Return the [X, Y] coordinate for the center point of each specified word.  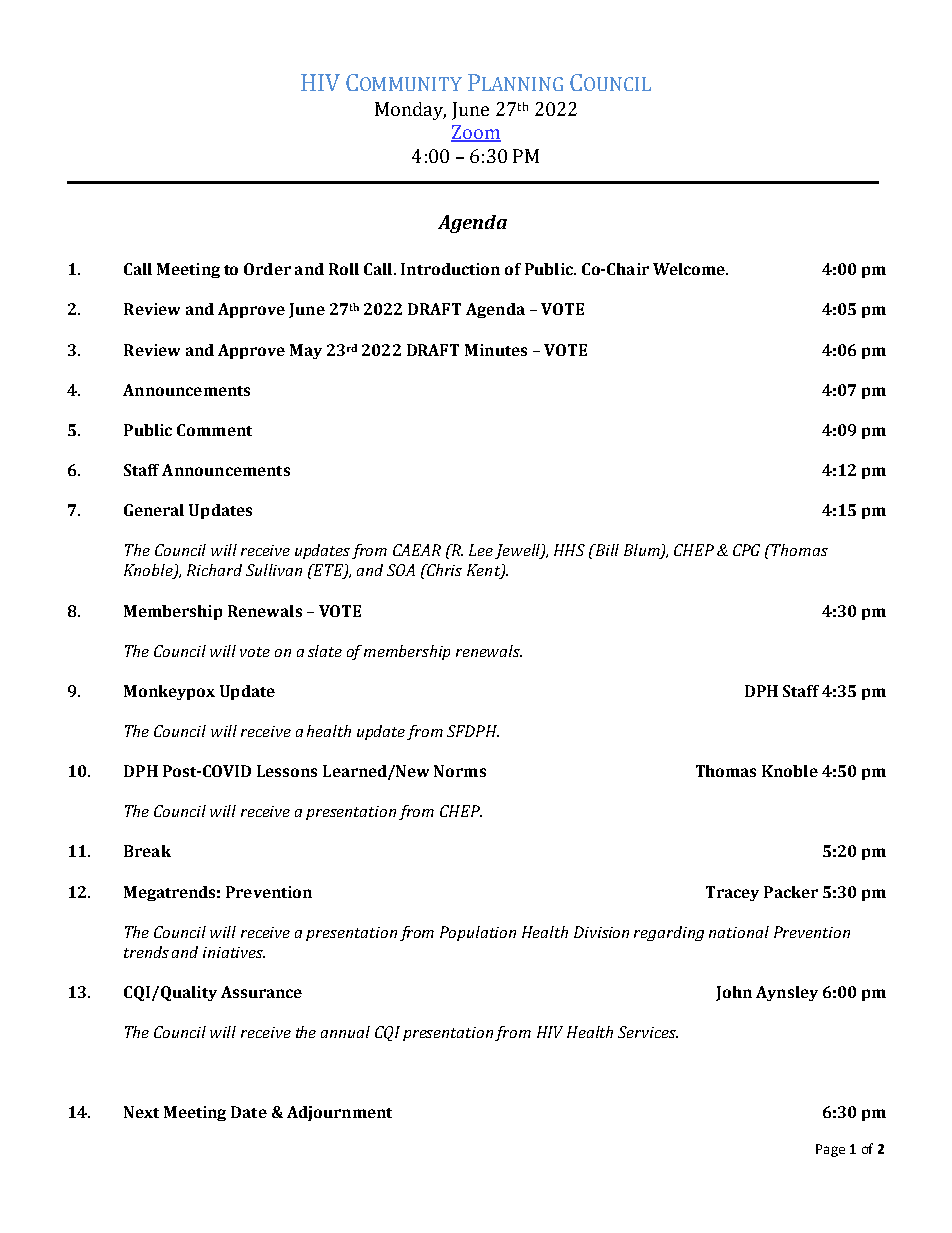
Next [141, 1112]
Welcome [690, 269]
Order [267, 269]
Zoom [476, 133]
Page [830, 1150]
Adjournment [339, 1113]
